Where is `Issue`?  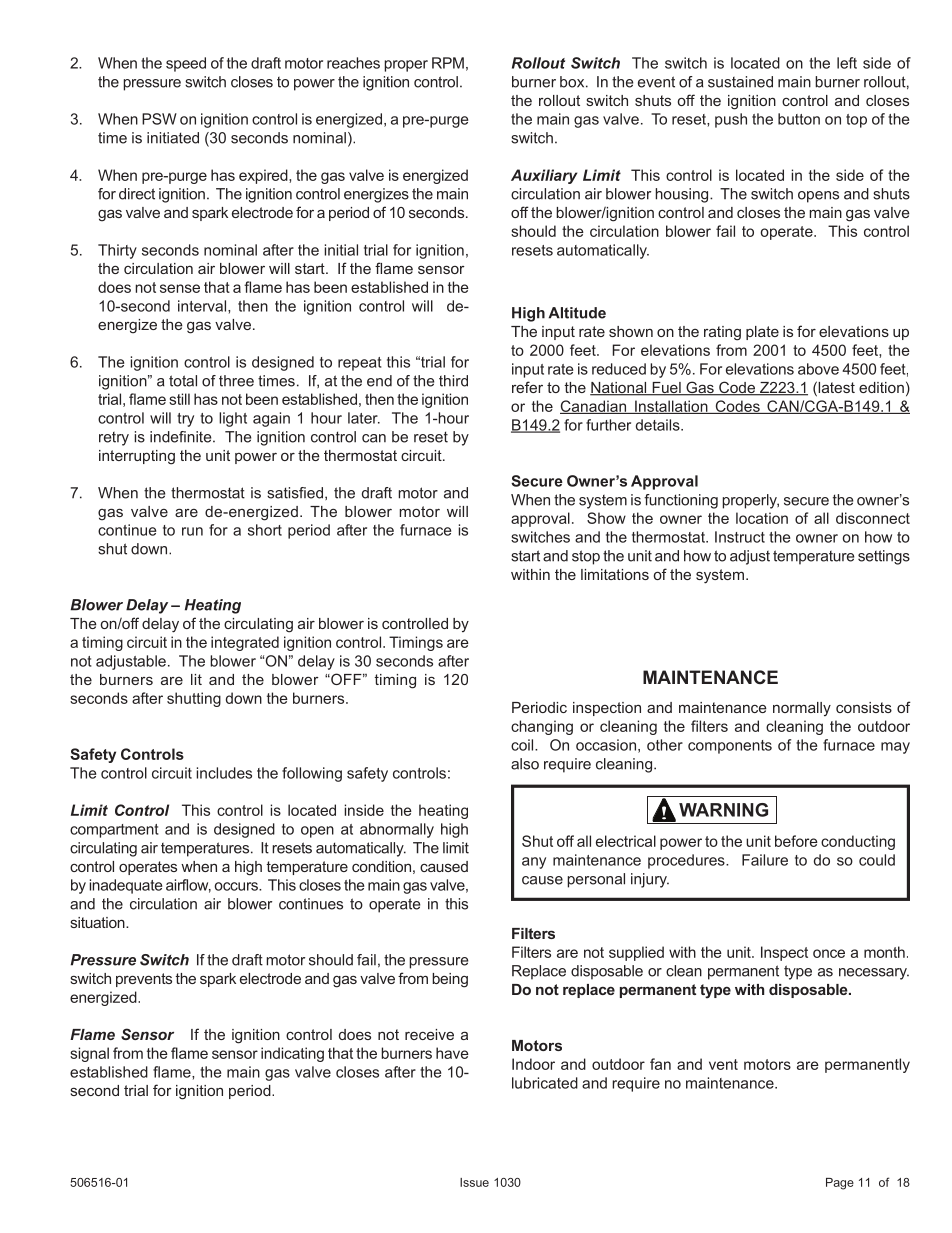
Issue is located at coordinates (474, 1182).
